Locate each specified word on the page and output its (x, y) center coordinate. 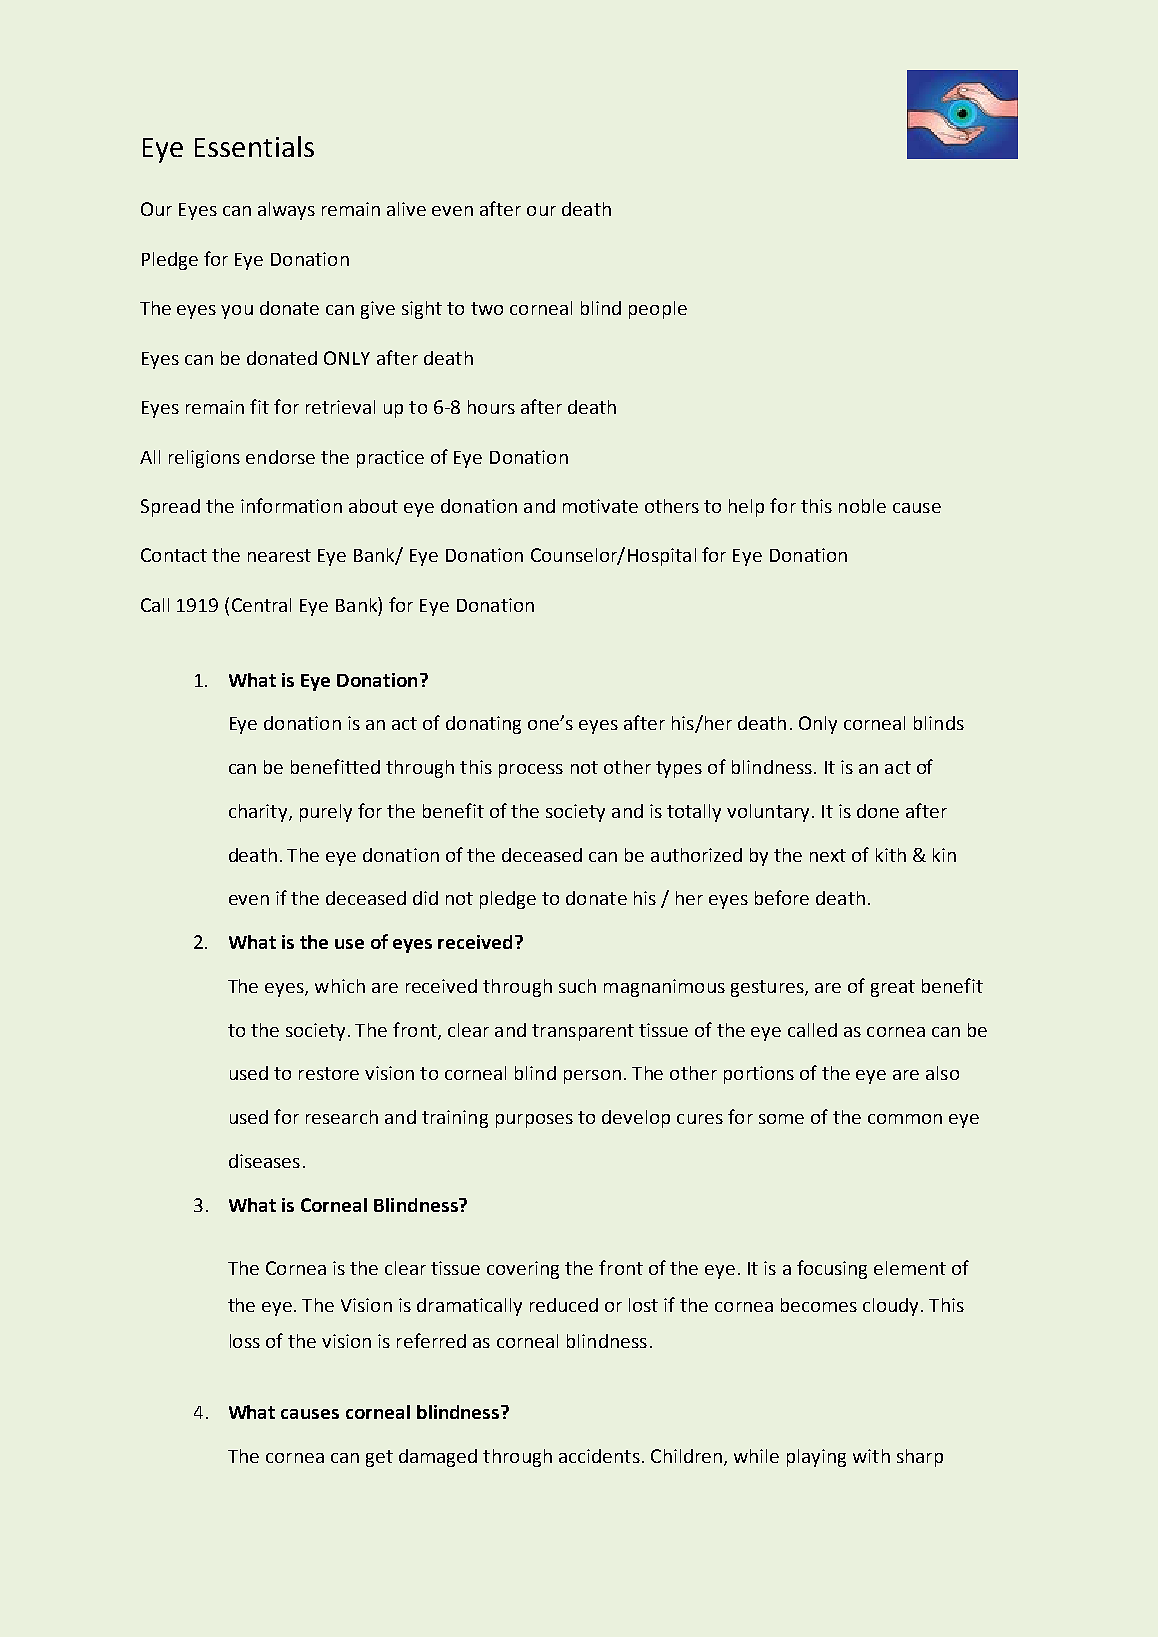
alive (406, 209)
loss (245, 1341)
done (878, 811)
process (531, 771)
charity (259, 813)
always (286, 211)
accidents (599, 1456)
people (658, 310)
